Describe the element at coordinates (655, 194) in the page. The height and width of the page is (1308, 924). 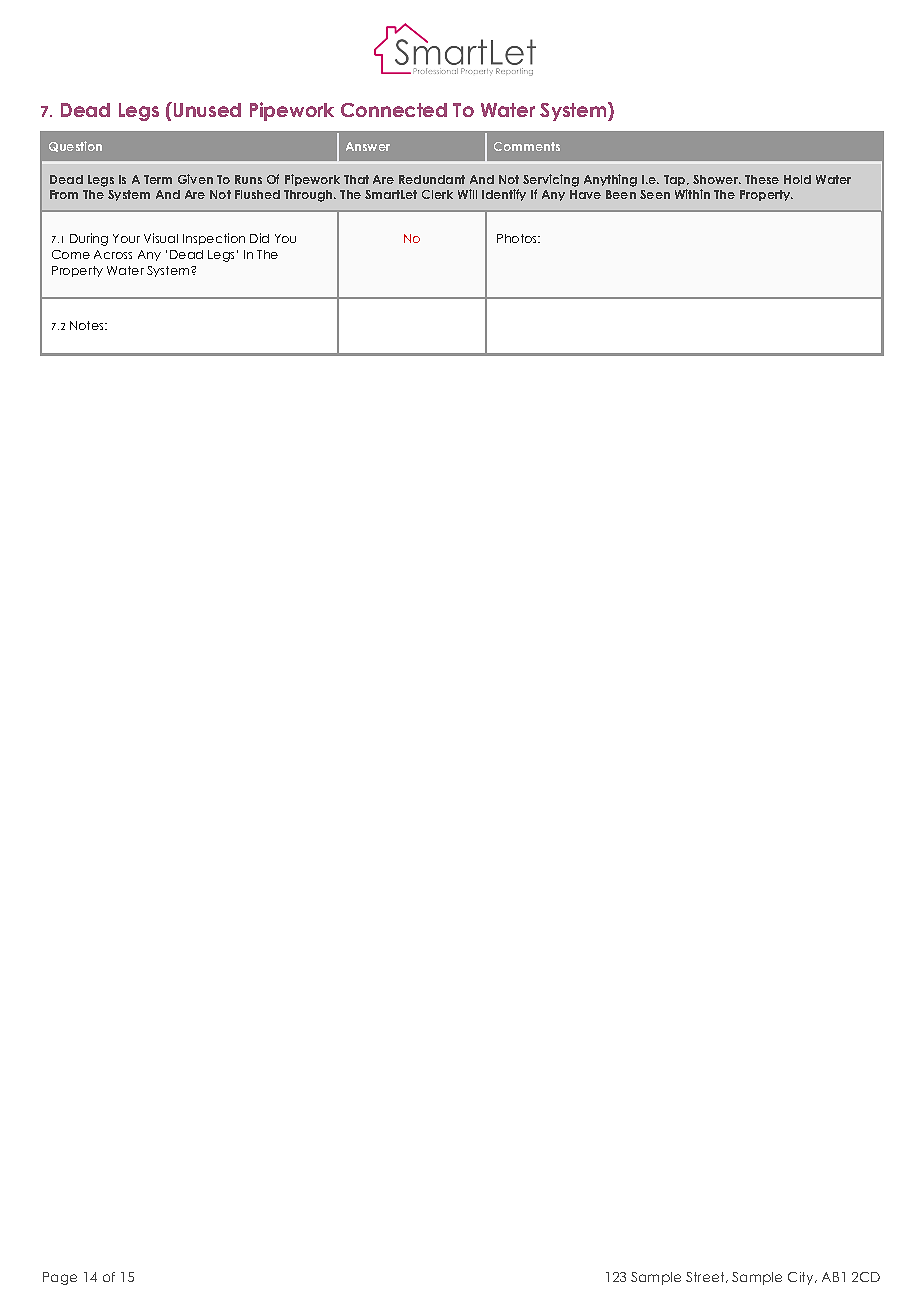
I see `Seen` at that location.
